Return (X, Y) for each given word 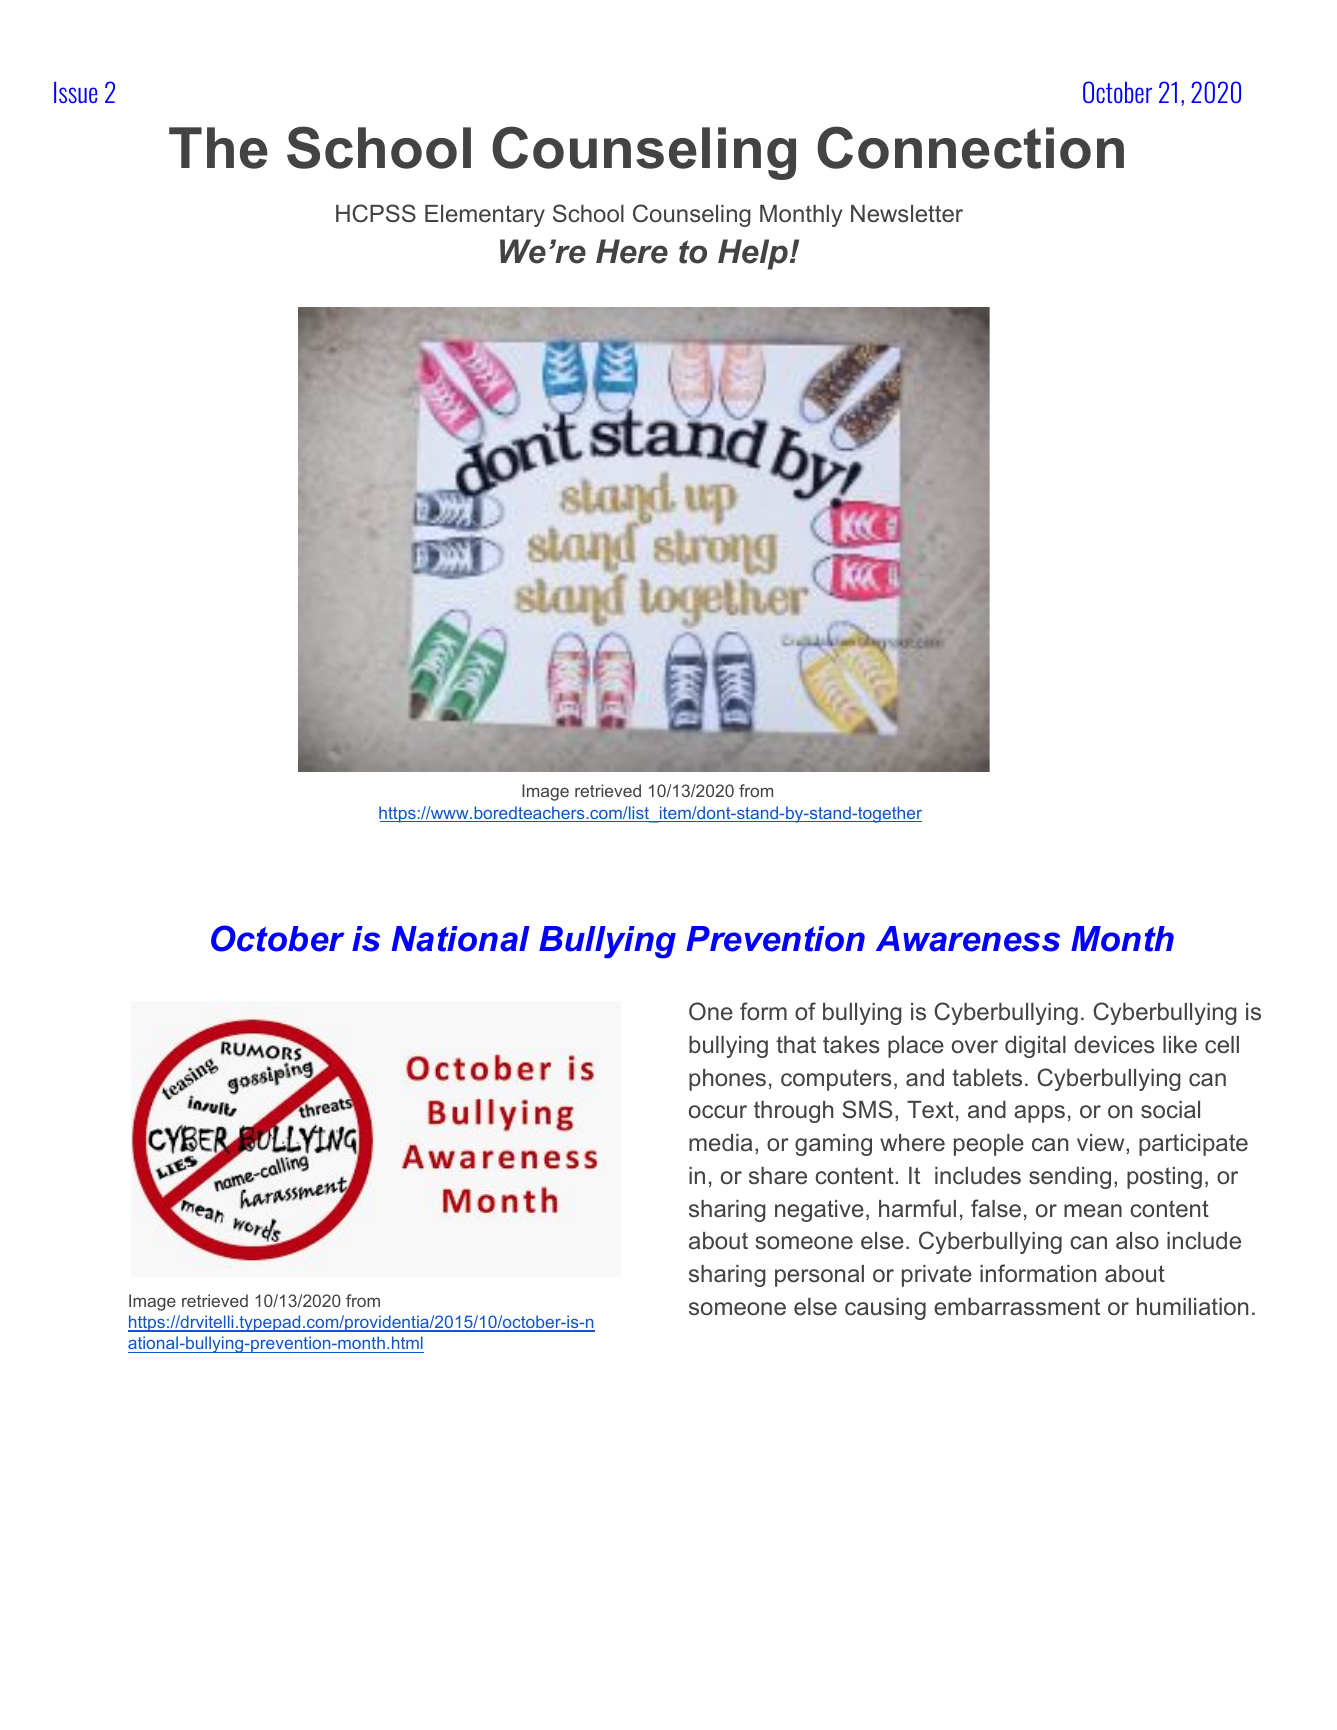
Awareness (968, 939)
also (1137, 1240)
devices (1114, 1045)
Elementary (485, 216)
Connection (970, 147)
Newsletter (907, 214)
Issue (75, 92)
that (796, 1044)
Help (753, 254)
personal (819, 1276)
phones (727, 1080)
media (720, 1142)
